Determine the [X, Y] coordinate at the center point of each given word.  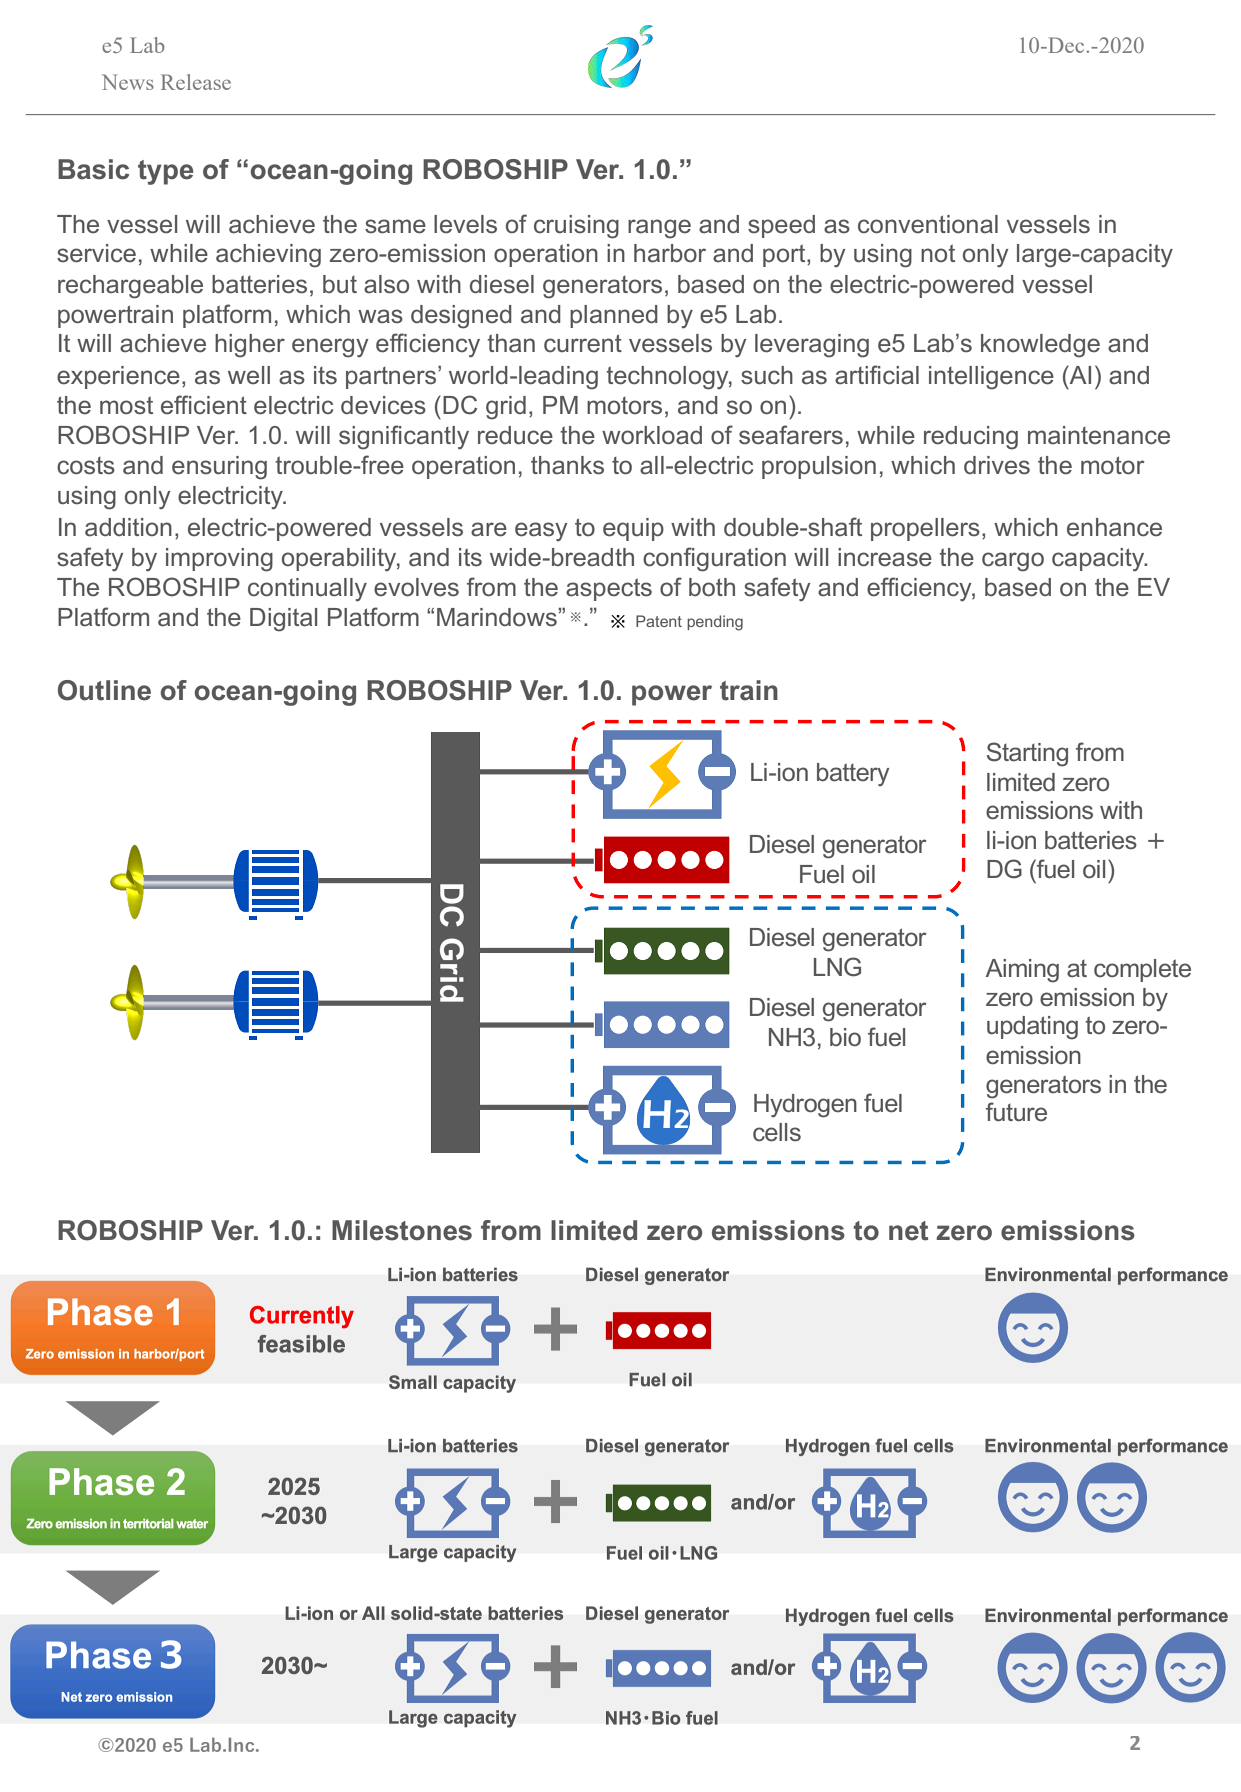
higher [250, 346]
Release [196, 82]
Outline [104, 690]
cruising [576, 227]
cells [777, 1132]
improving [219, 560]
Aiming [1022, 971]
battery [853, 774]
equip [633, 529]
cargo [1013, 562]
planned [614, 316]
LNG [837, 967]
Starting [1027, 754]
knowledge [1040, 346]
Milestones [402, 1230]
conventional [928, 224]
